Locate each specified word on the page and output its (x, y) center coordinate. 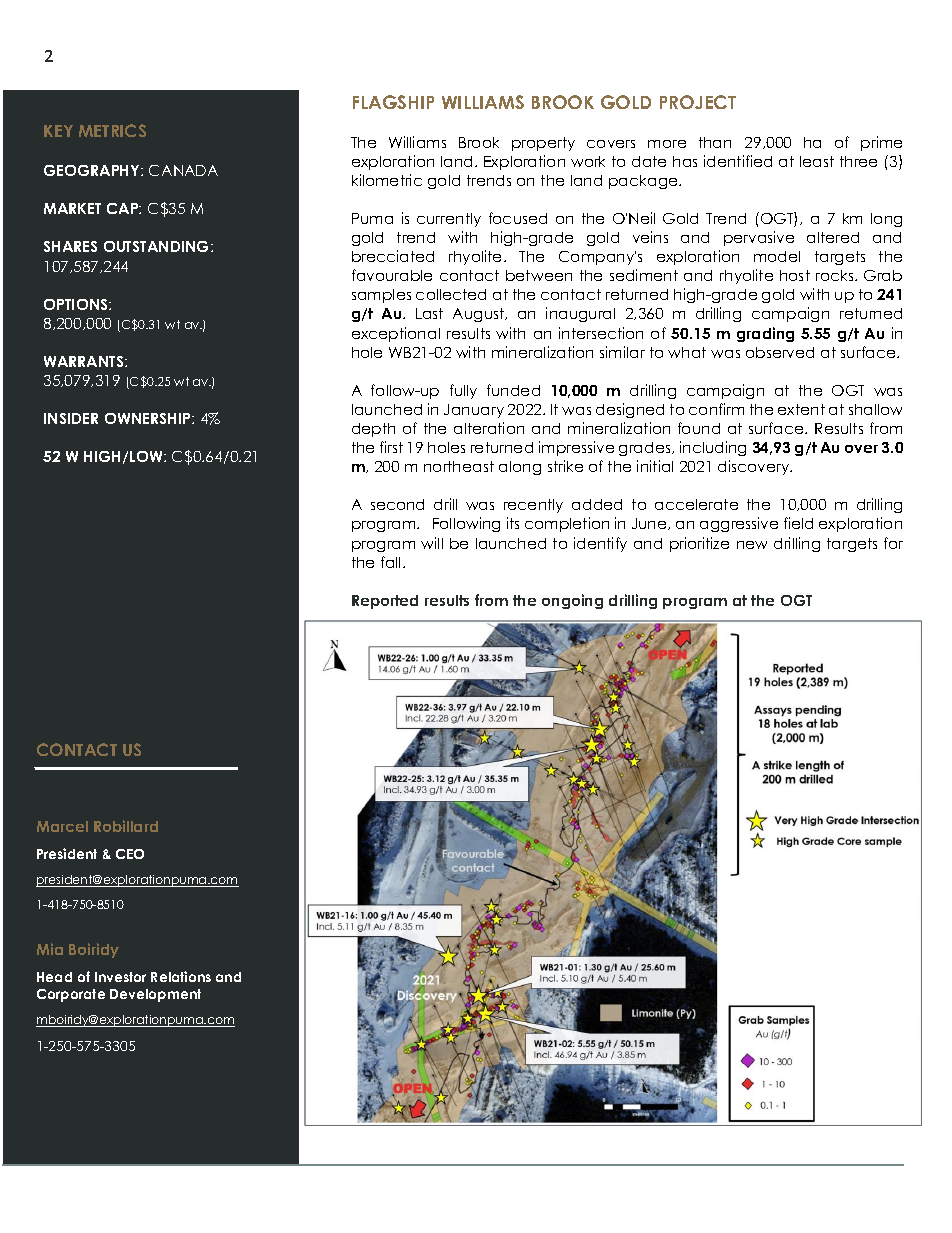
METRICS (112, 130)
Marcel (62, 826)
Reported (385, 602)
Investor (120, 977)
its (513, 523)
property (543, 144)
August (480, 315)
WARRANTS (85, 361)
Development (155, 995)
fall (390, 562)
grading (765, 334)
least (817, 161)
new (752, 545)
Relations (181, 976)
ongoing (572, 601)
